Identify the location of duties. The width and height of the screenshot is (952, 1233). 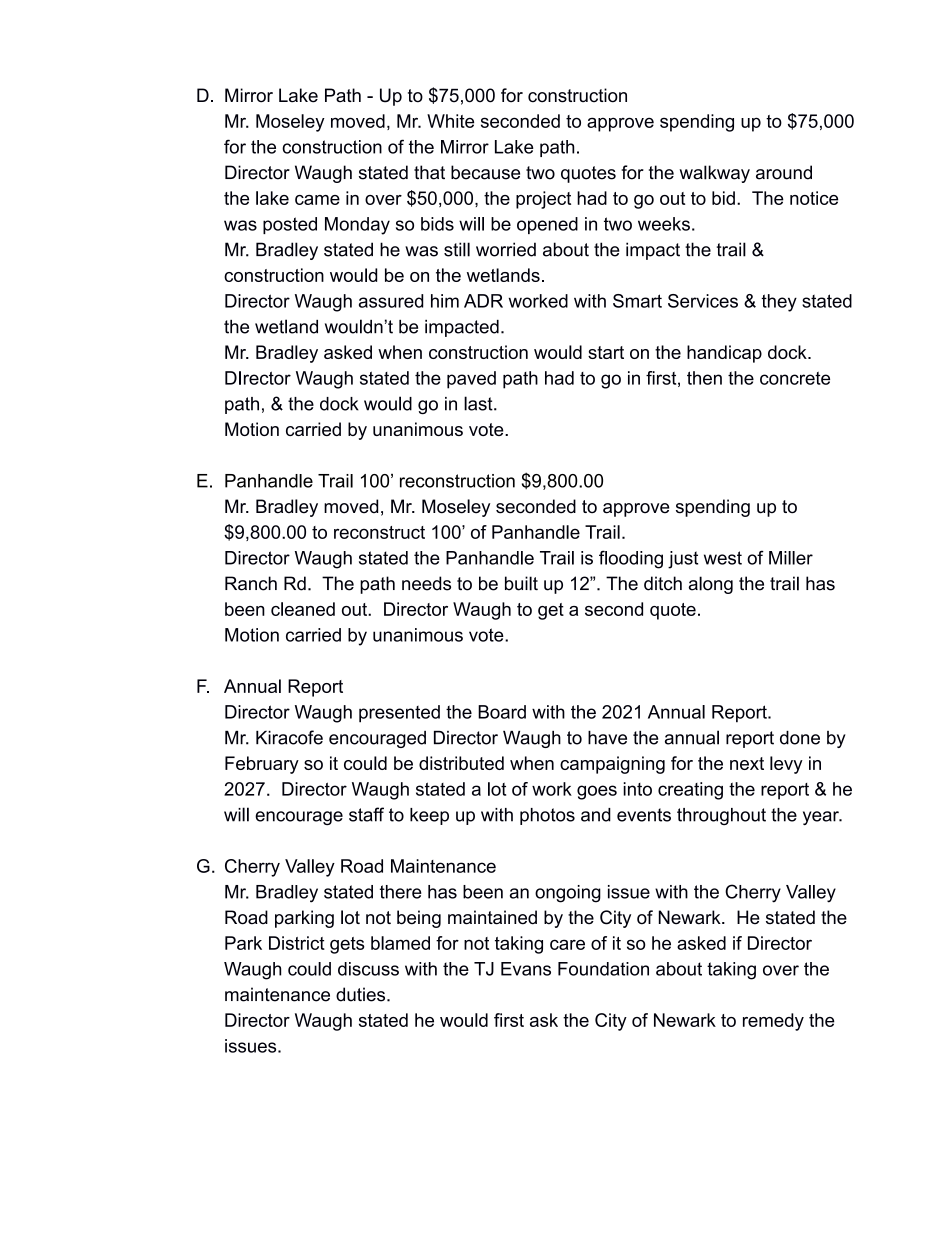
(362, 994).
